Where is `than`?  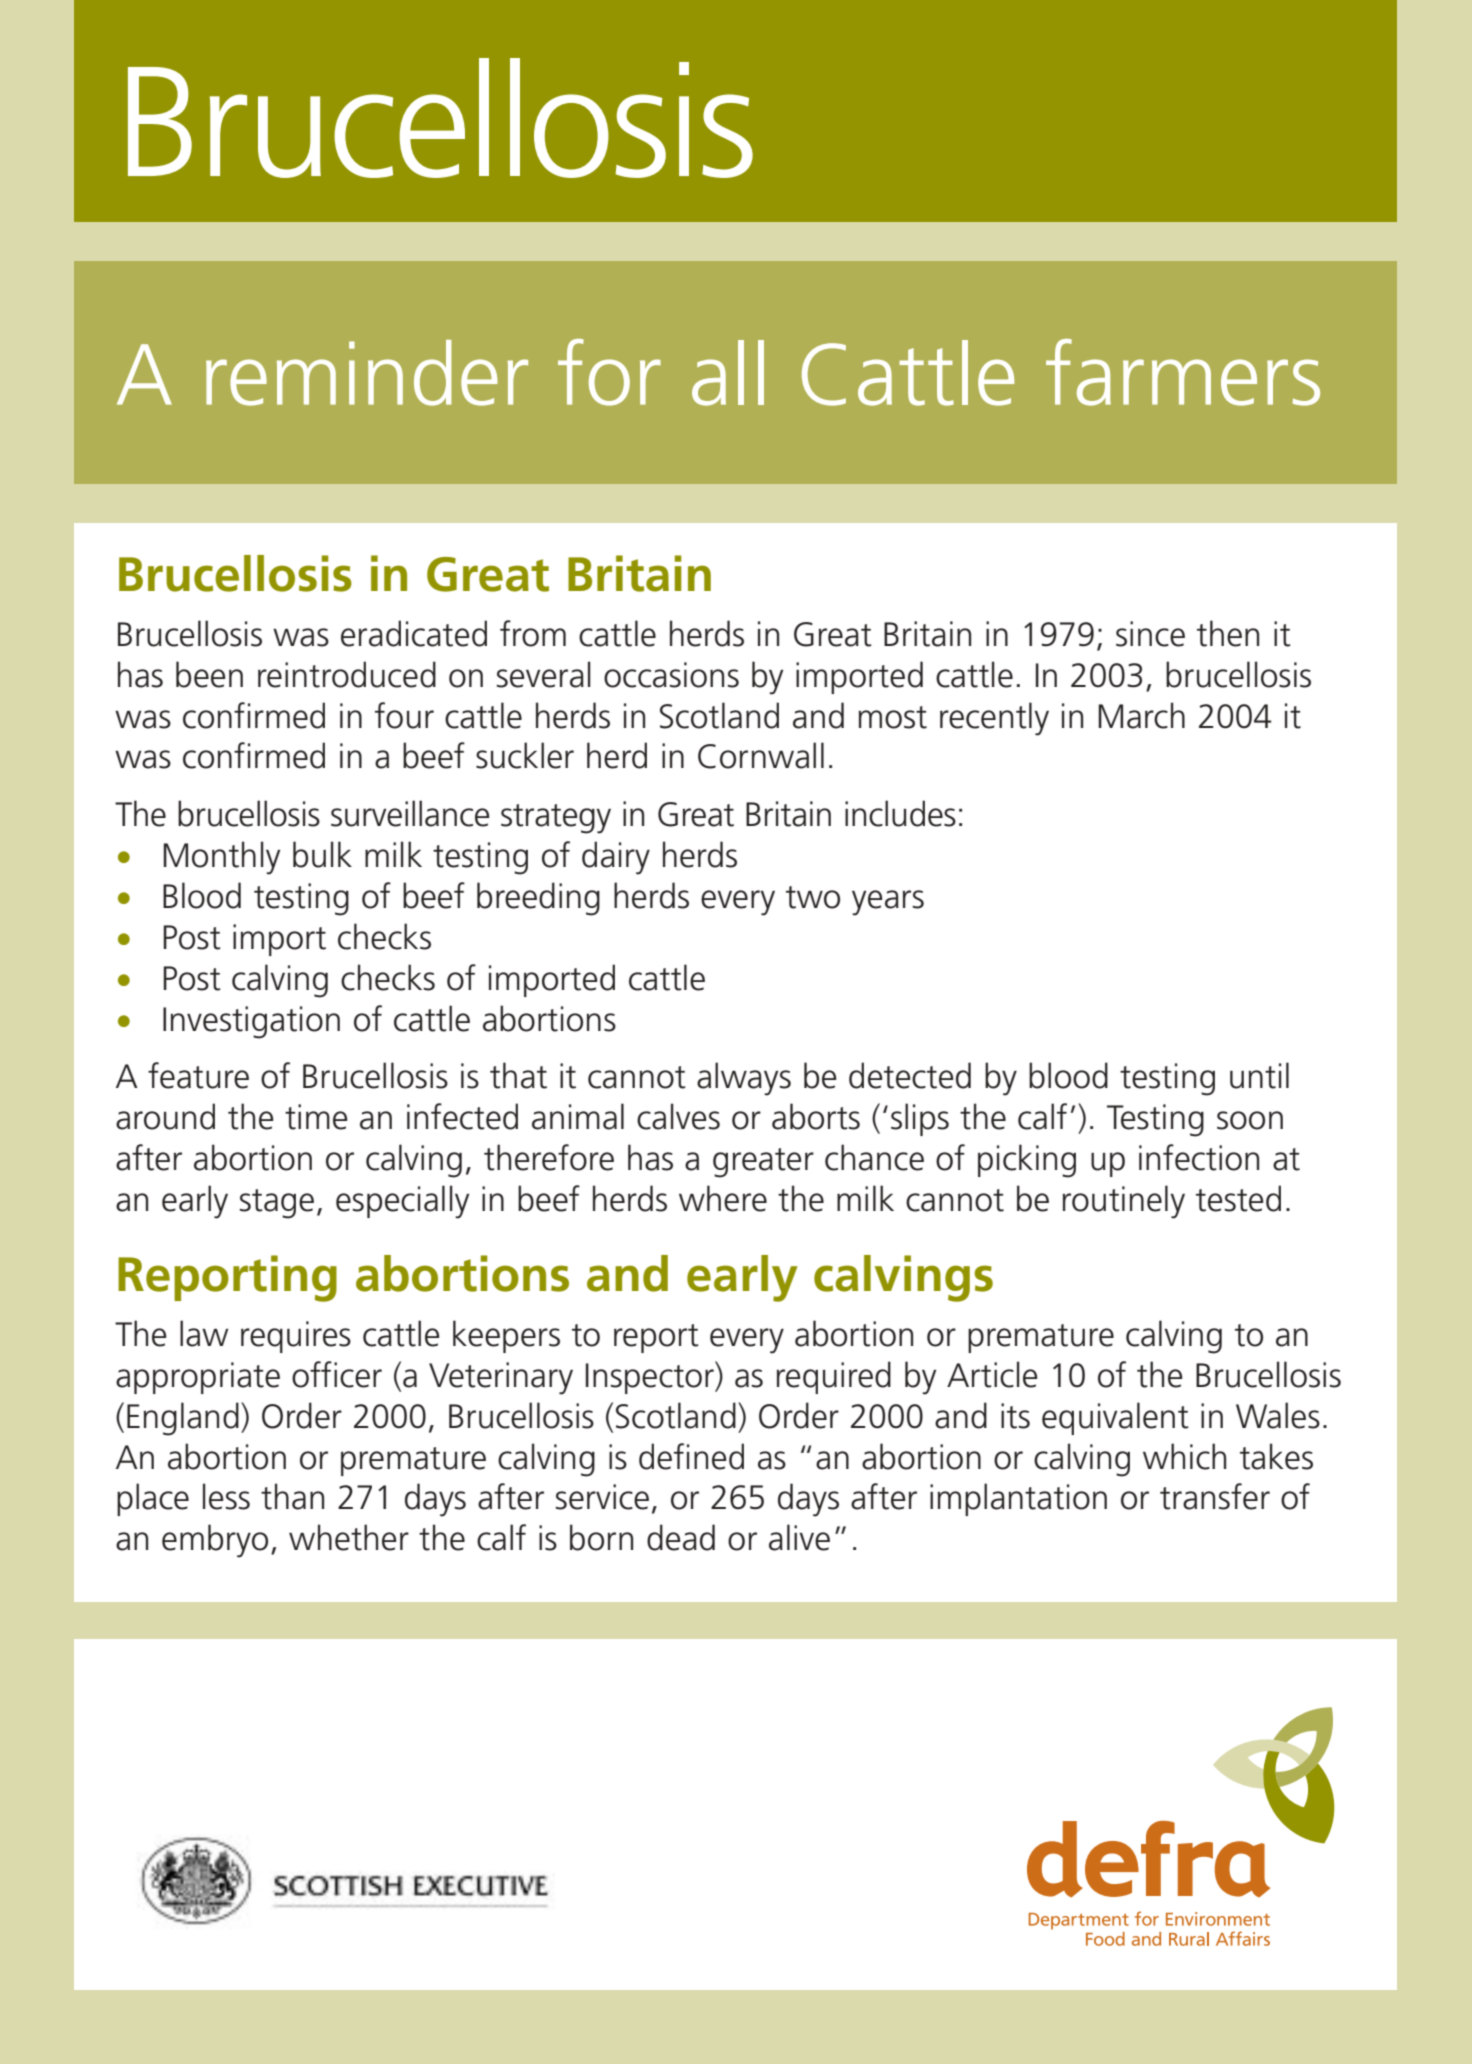
than is located at coordinates (292, 1496).
